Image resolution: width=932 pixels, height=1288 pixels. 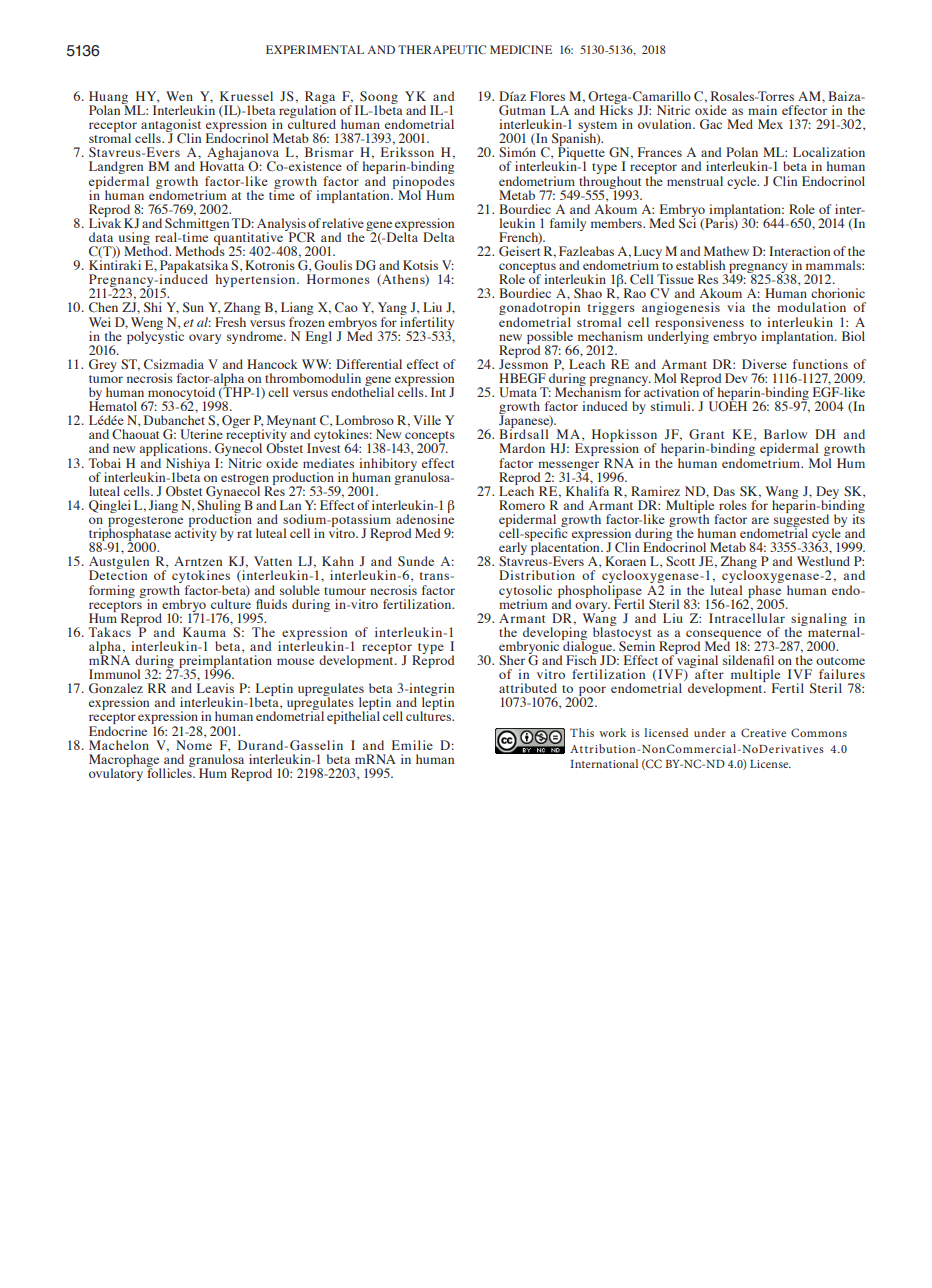 I want to click on Mathew, so click(x=726, y=251).
